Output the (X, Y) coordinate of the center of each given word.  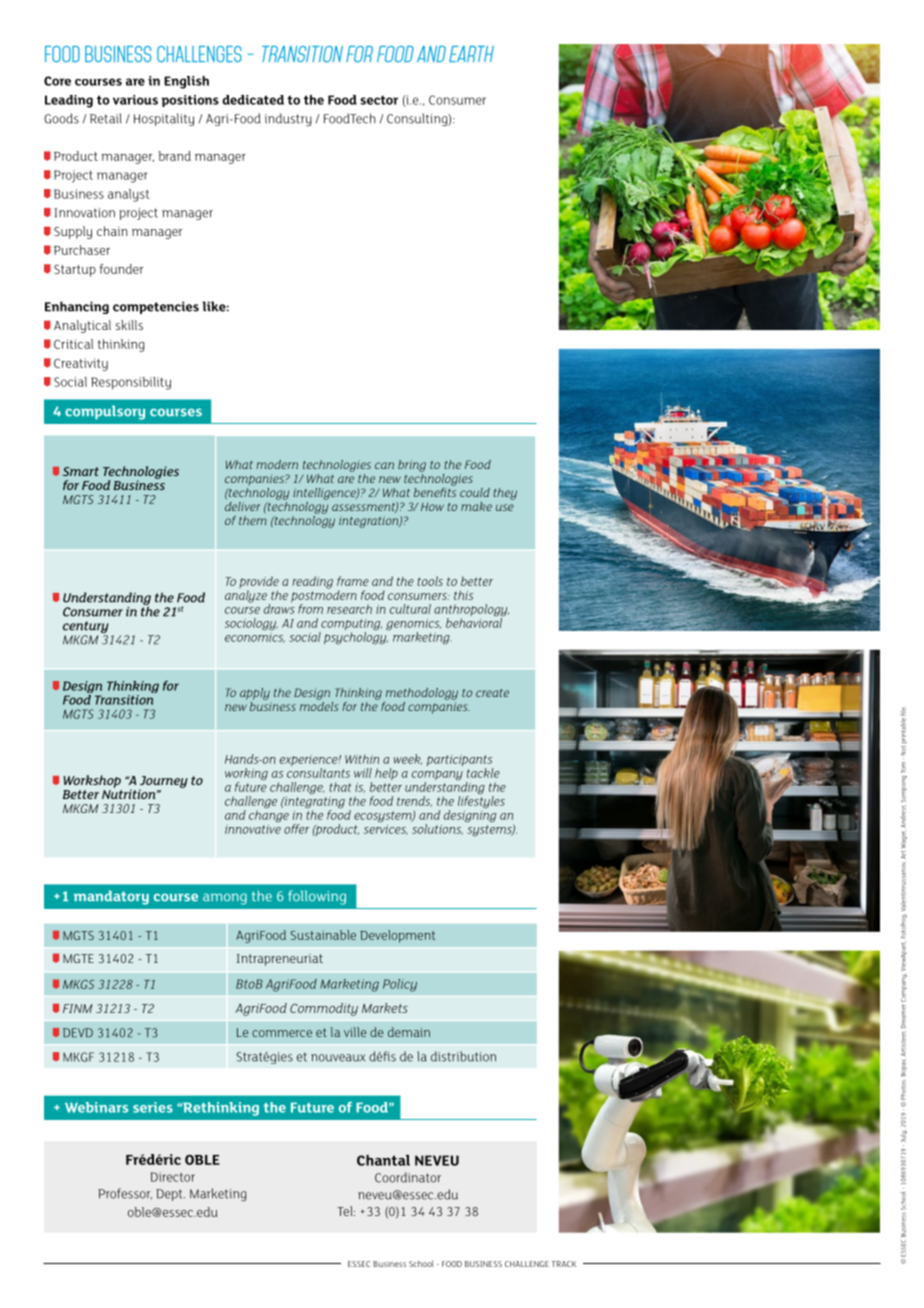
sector (379, 100)
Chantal (383, 1160)
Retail (106, 118)
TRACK (564, 1264)
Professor (125, 1193)
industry (288, 119)
